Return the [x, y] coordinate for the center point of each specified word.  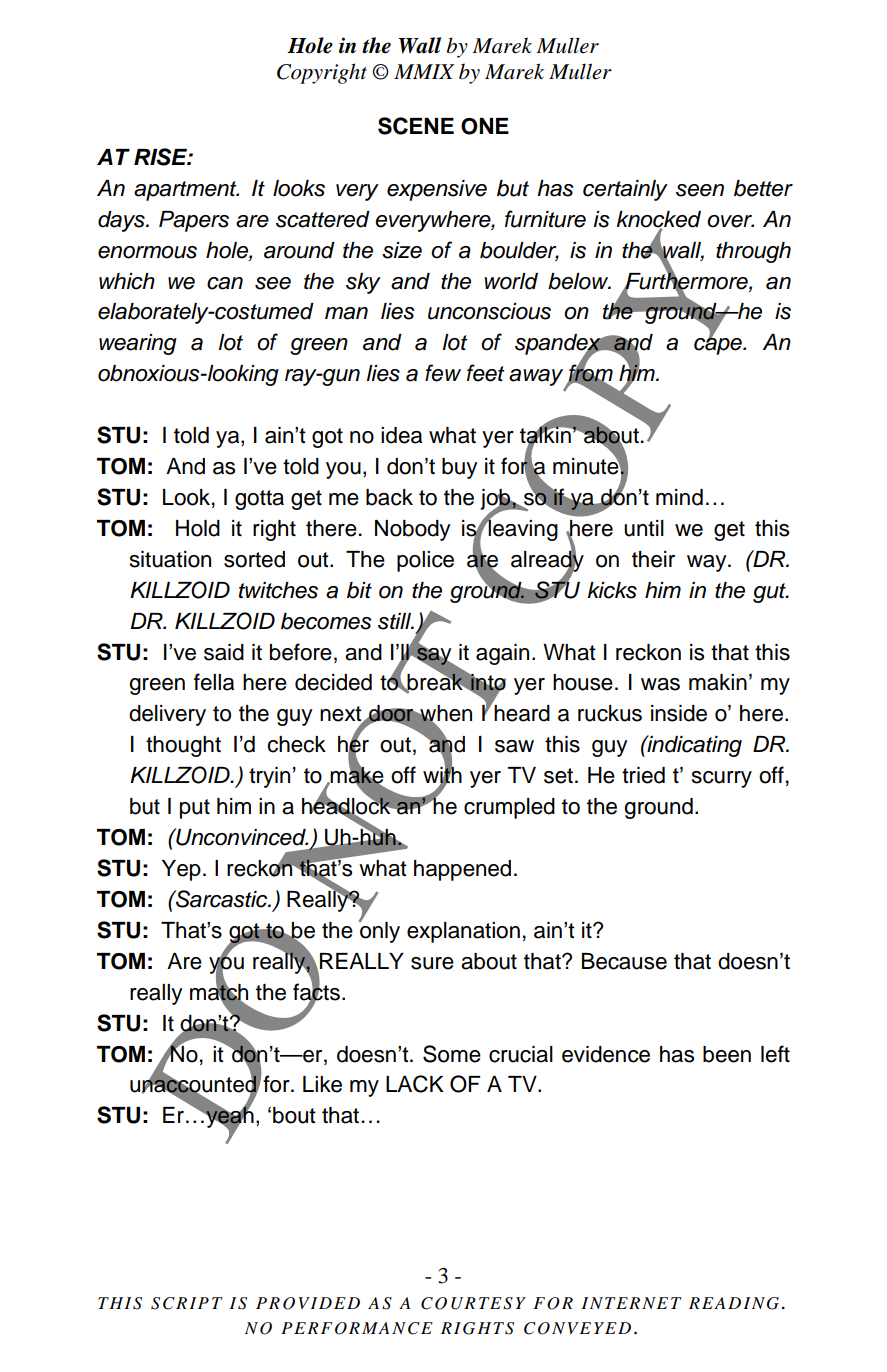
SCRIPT [187, 1303]
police [425, 561]
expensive [437, 190]
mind [679, 497]
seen [700, 190]
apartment [186, 191]
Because [624, 961]
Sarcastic [222, 899]
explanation [463, 932]
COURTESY [473, 1303]
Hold [198, 528]
